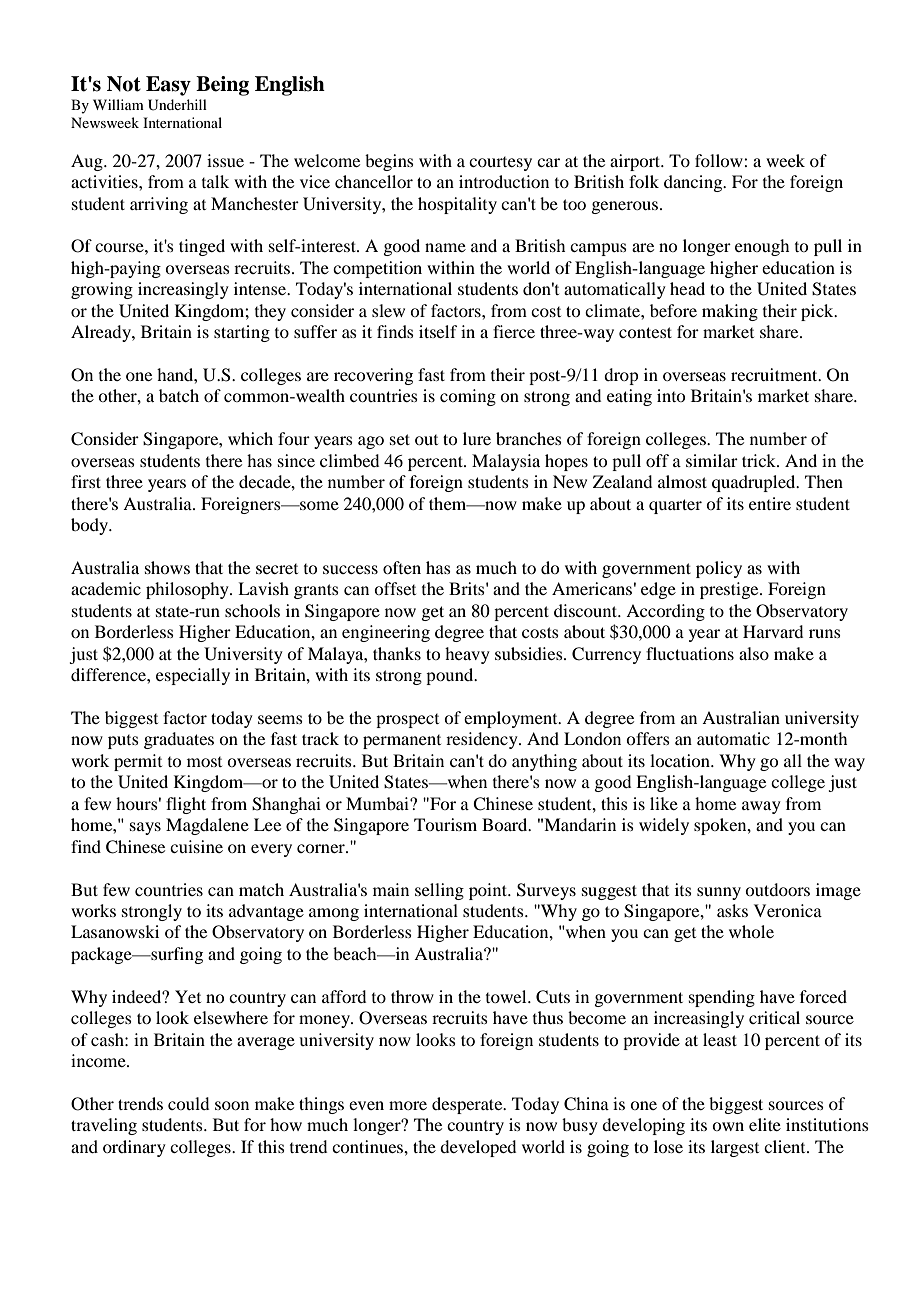 The width and height of the page is (924, 1308). Describe the element at coordinates (177, 105) in the page. I see `Underhill` at that location.
